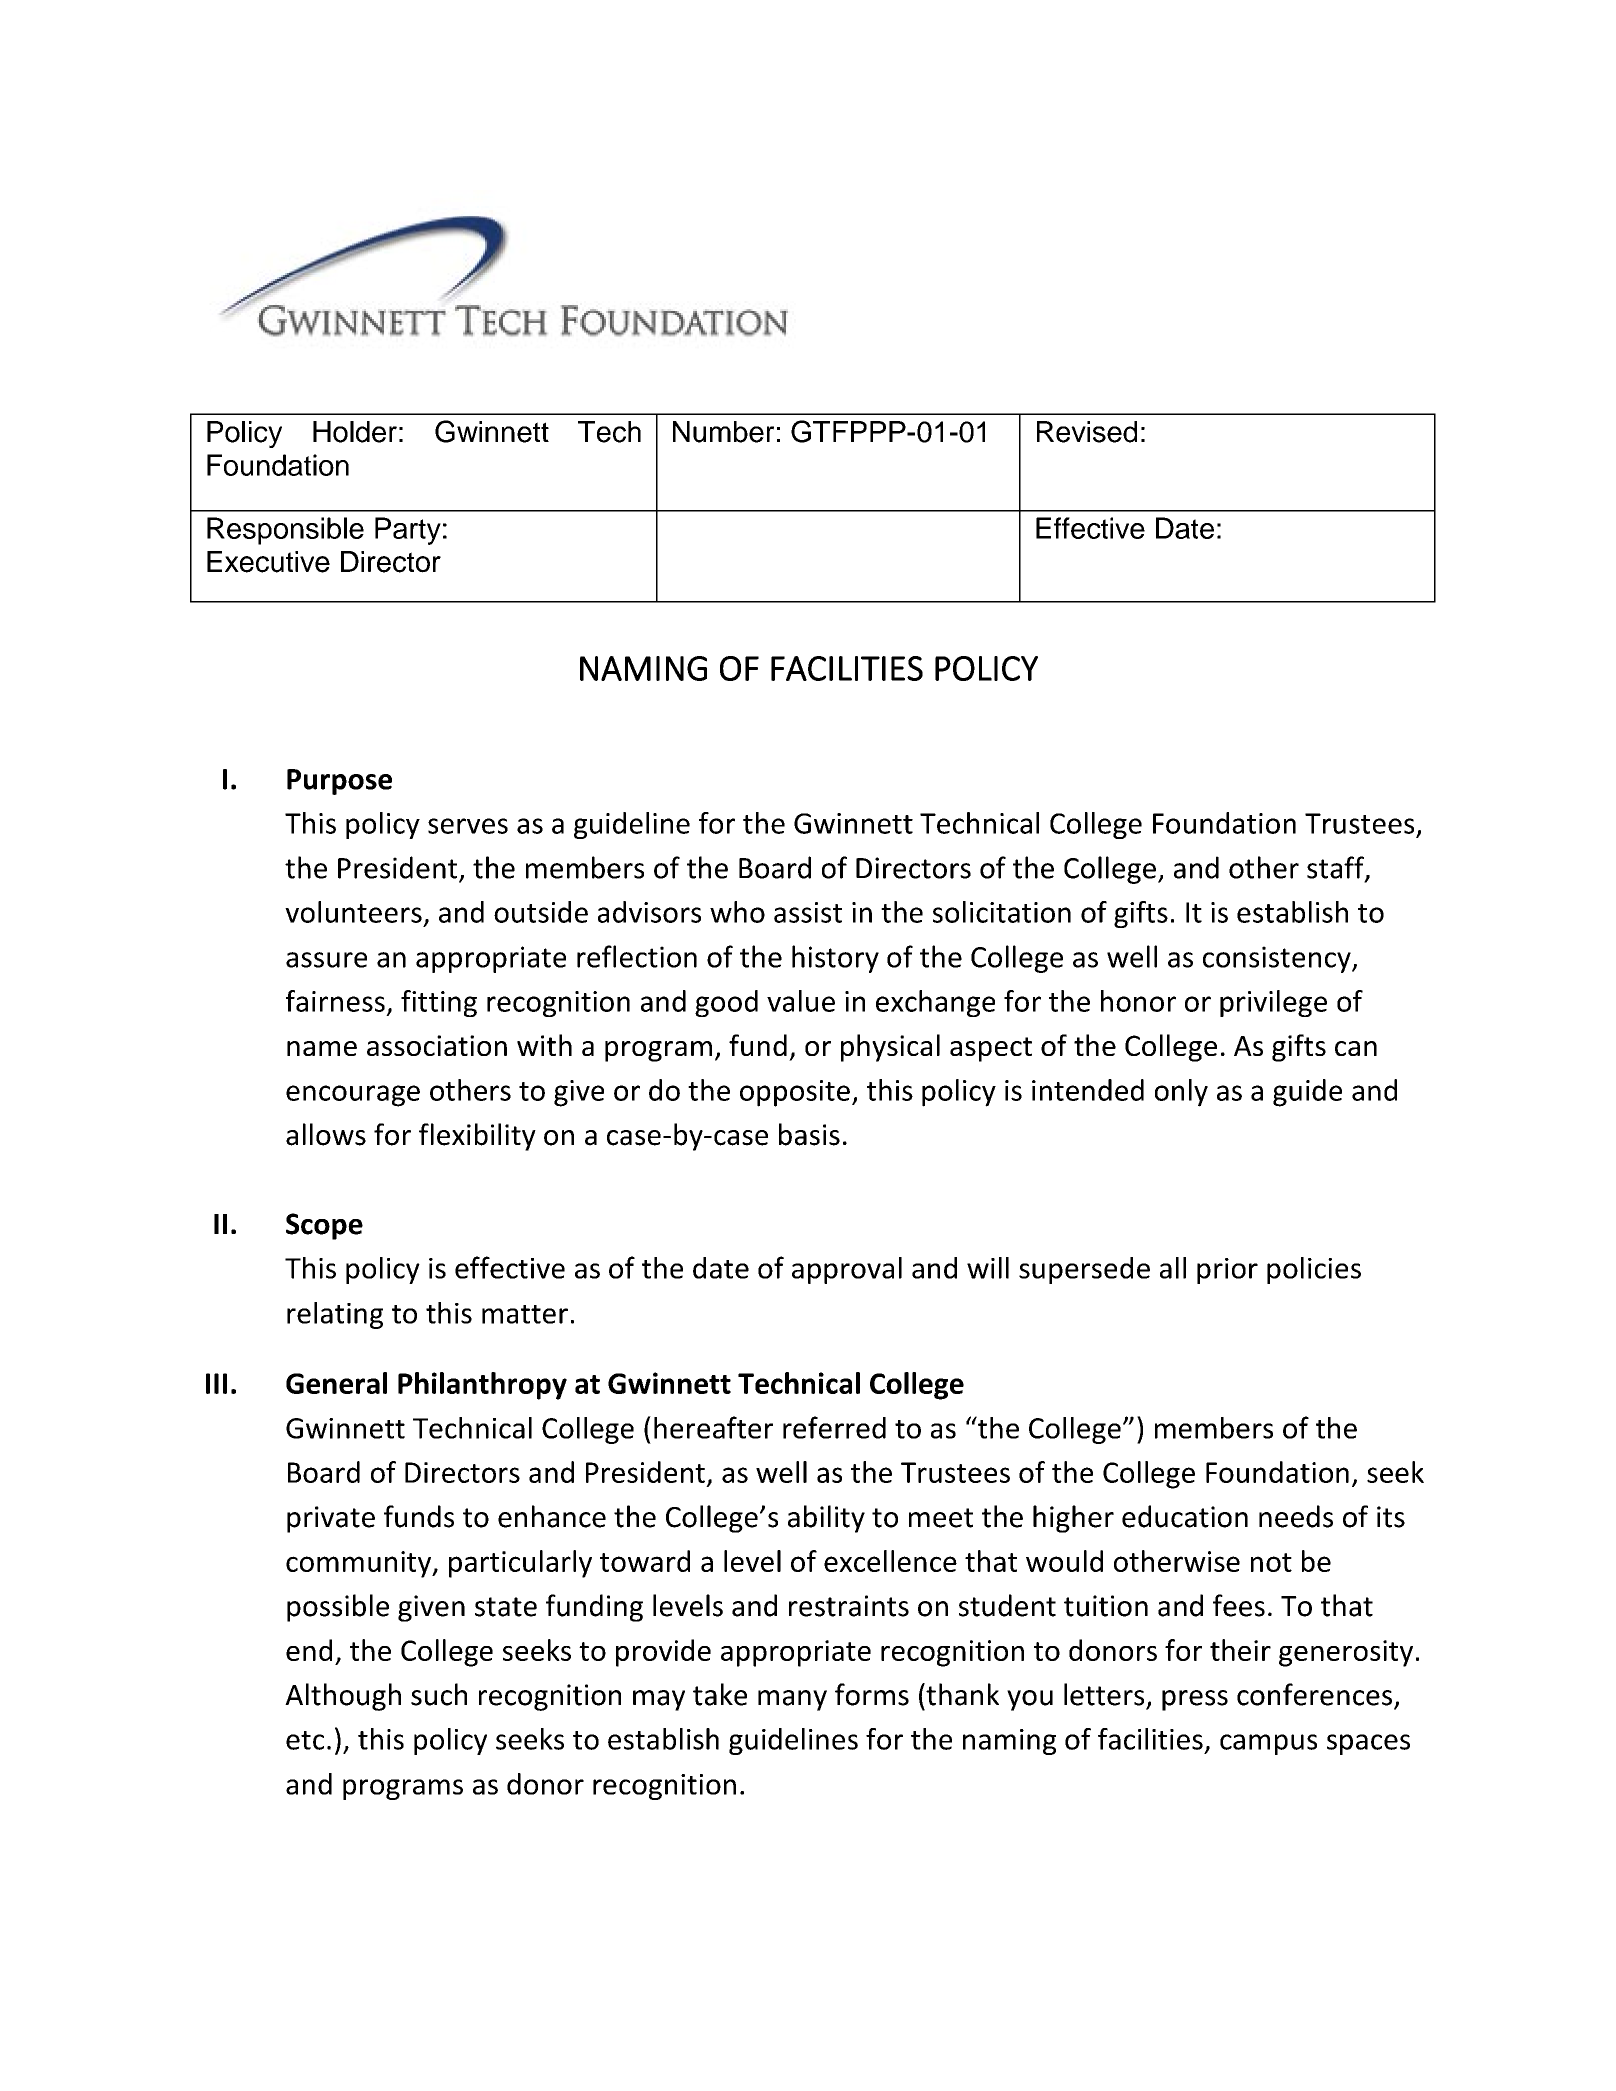 This document has width=1616, height=2091. What do you see at coordinates (723, 432) in the document?
I see `Number` at bounding box center [723, 432].
